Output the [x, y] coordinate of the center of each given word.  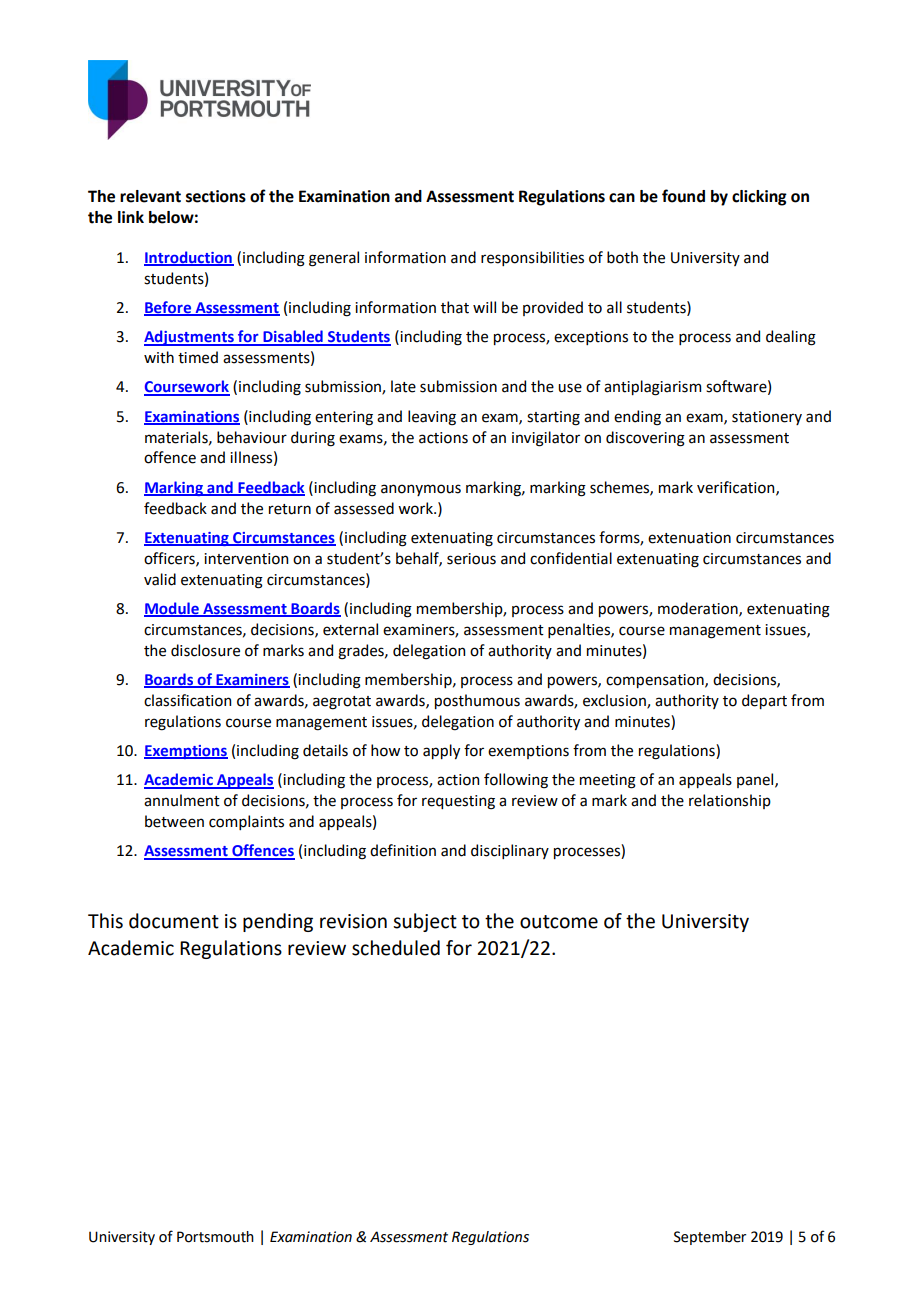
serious [471, 559]
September [710, 1238]
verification [737, 488]
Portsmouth [215, 1237]
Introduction [189, 258]
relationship [730, 801]
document [174, 921]
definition [403, 850]
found [683, 196]
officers [170, 559]
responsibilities [532, 258]
